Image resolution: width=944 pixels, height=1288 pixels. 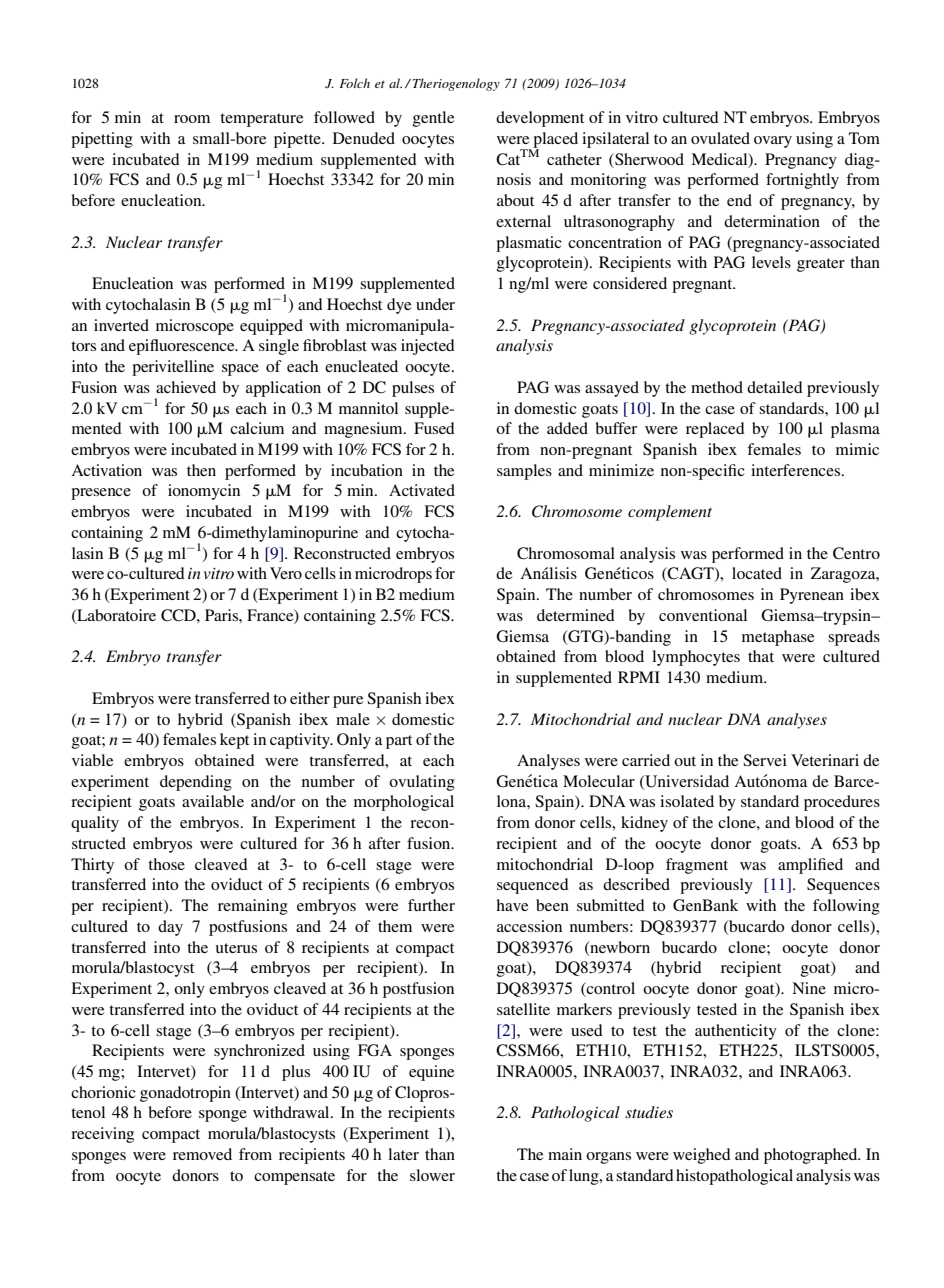 What do you see at coordinates (433, 119) in the document?
I see `gentle` at bounding box center [433, 119].
